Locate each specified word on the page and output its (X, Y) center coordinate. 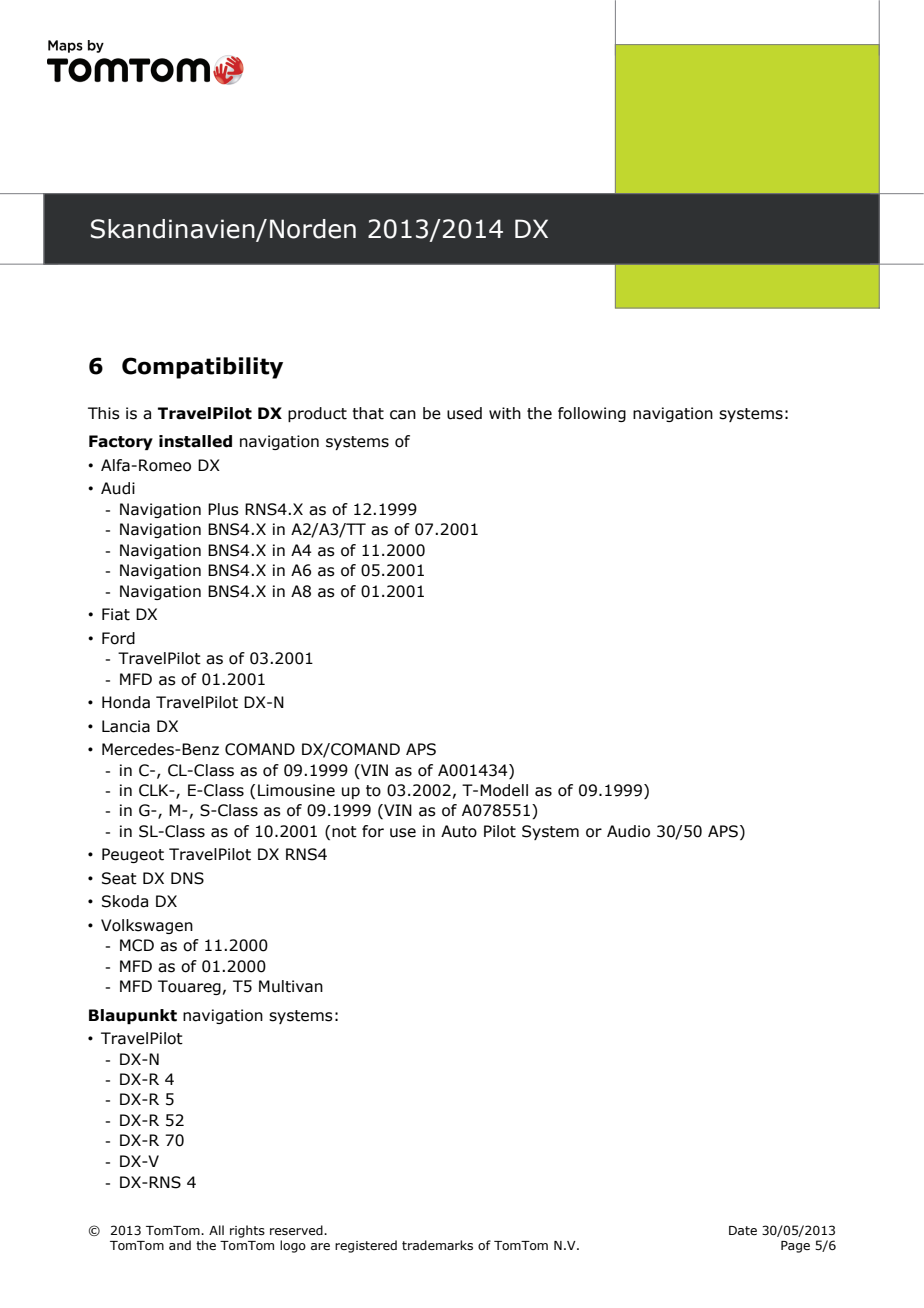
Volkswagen (147, 926)
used (464, 413)
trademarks (437, 1245)
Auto (459, 831)
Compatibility (202, 368)
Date (743, 1230)
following (592, 414)
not (344, 832)
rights (247, 1231)
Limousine (296, 790)
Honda (126, 702)
